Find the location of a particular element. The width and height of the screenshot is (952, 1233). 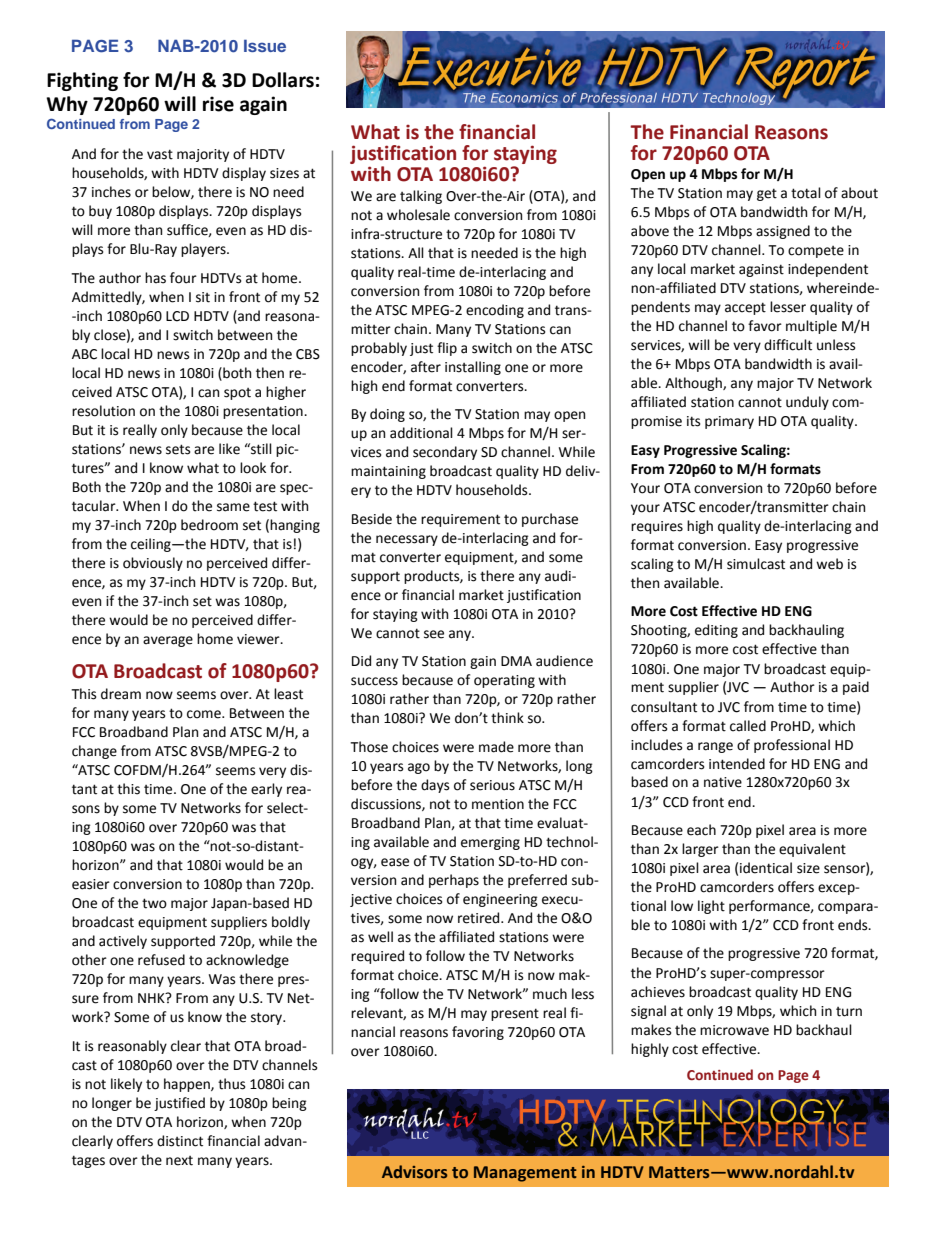

get is located at coordinates (767, 194).
